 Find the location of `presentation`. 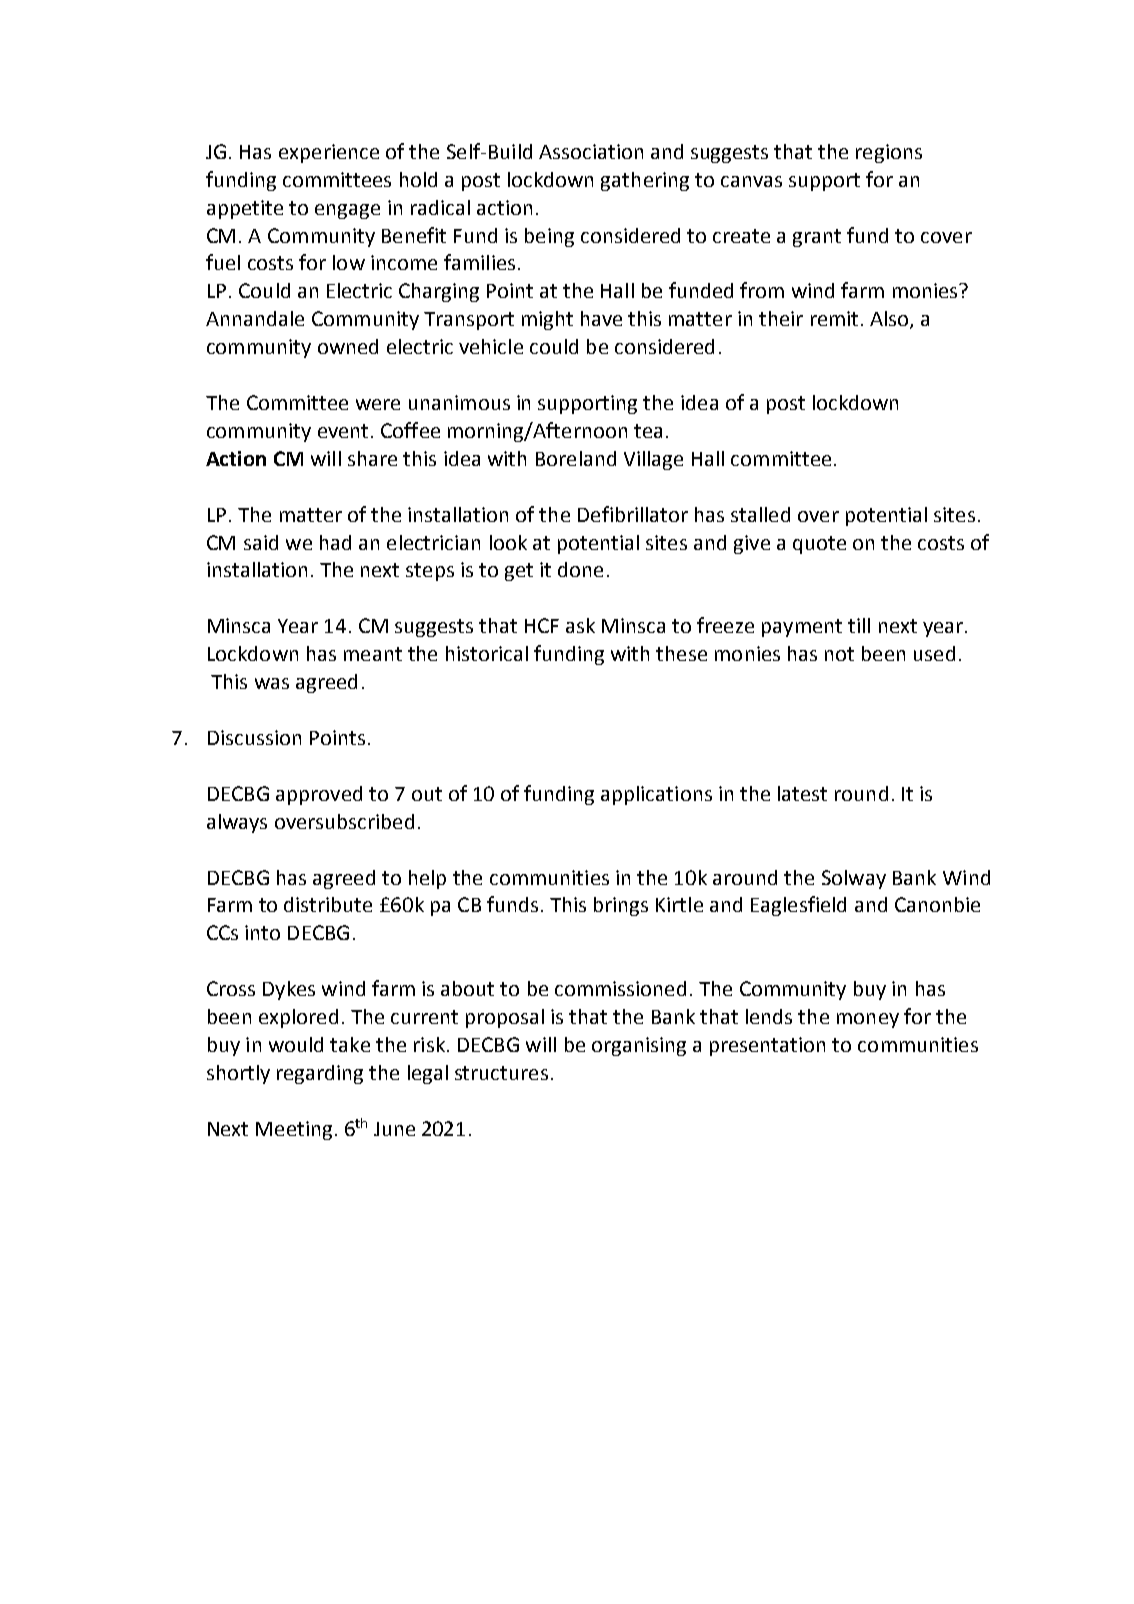

presentation is located at coordinates (767, 1046).
